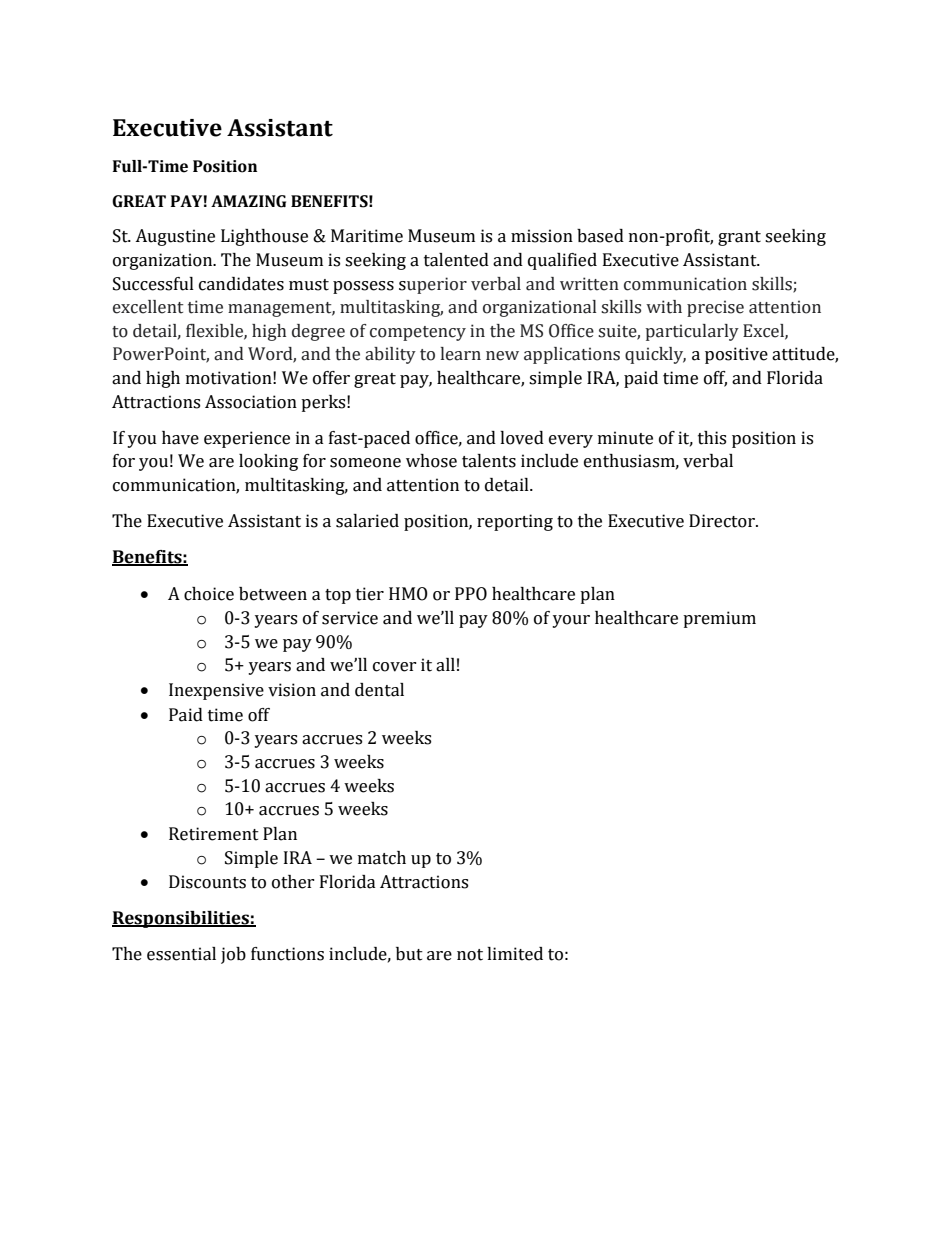 The width and height of the screenshot is (952, 1233). What do you see at coordinates (719, 619) in the screenshot?
I see `premium` at bounding box center [719, 619].
